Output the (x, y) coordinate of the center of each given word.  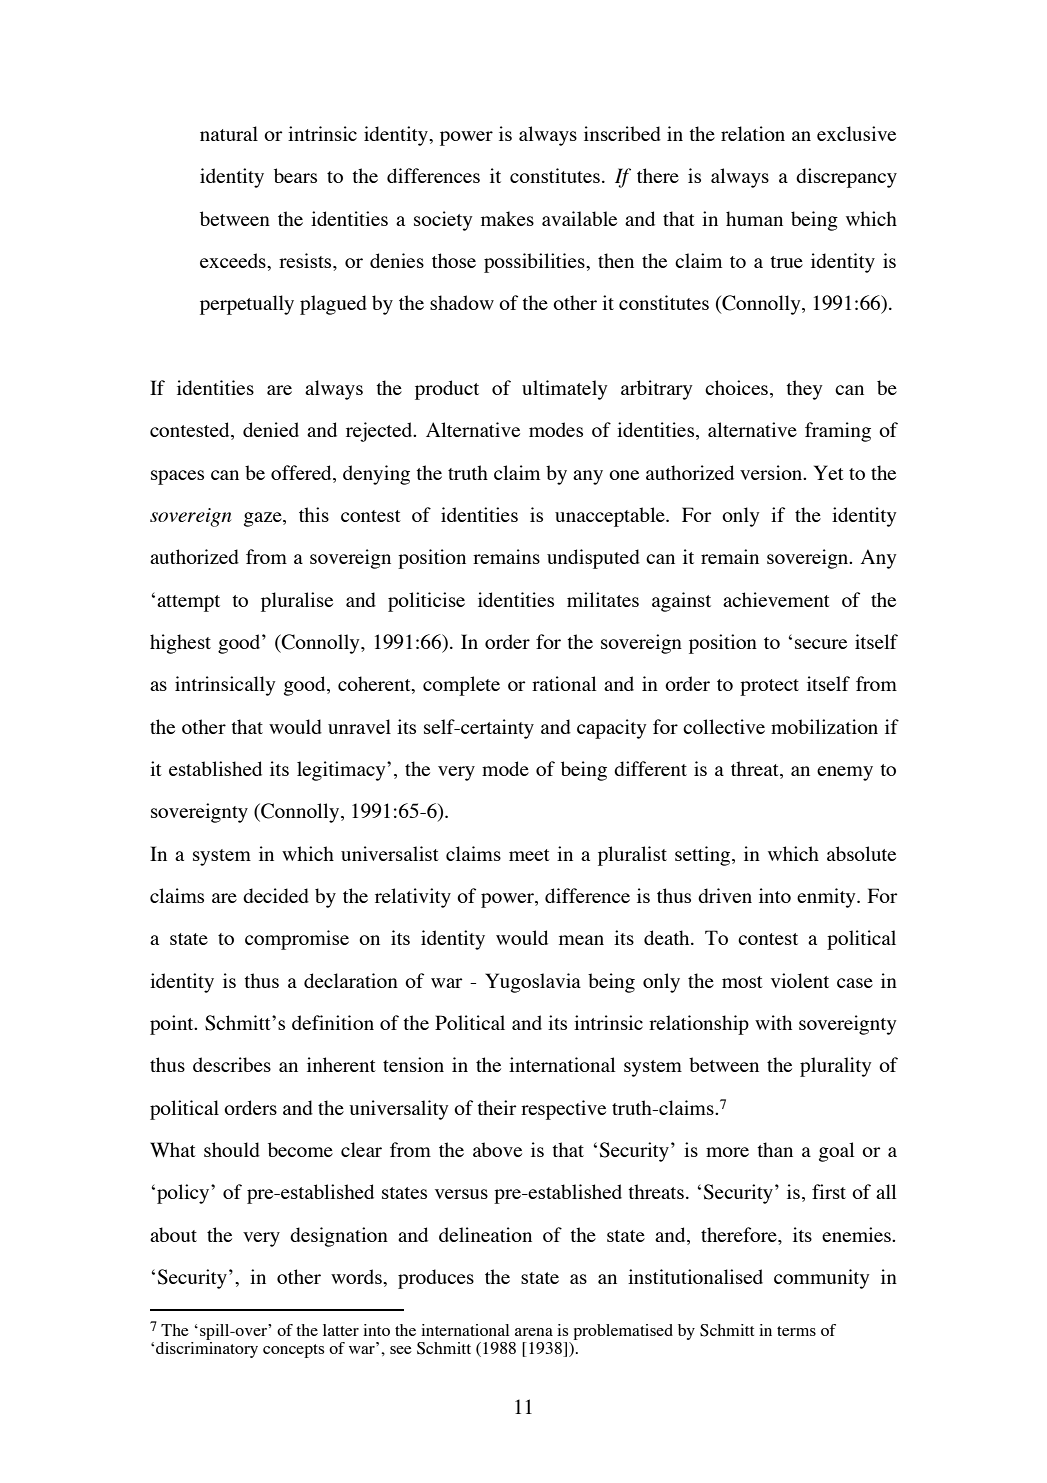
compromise (297, 940)
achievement (776, 599)
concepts (293, 1351)
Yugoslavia (533, 983)
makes (507, 218)
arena (534, 1332)
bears (295, 175)
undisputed (593, 559)
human (754, 218)
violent (800, 980)
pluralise (297, 602)
